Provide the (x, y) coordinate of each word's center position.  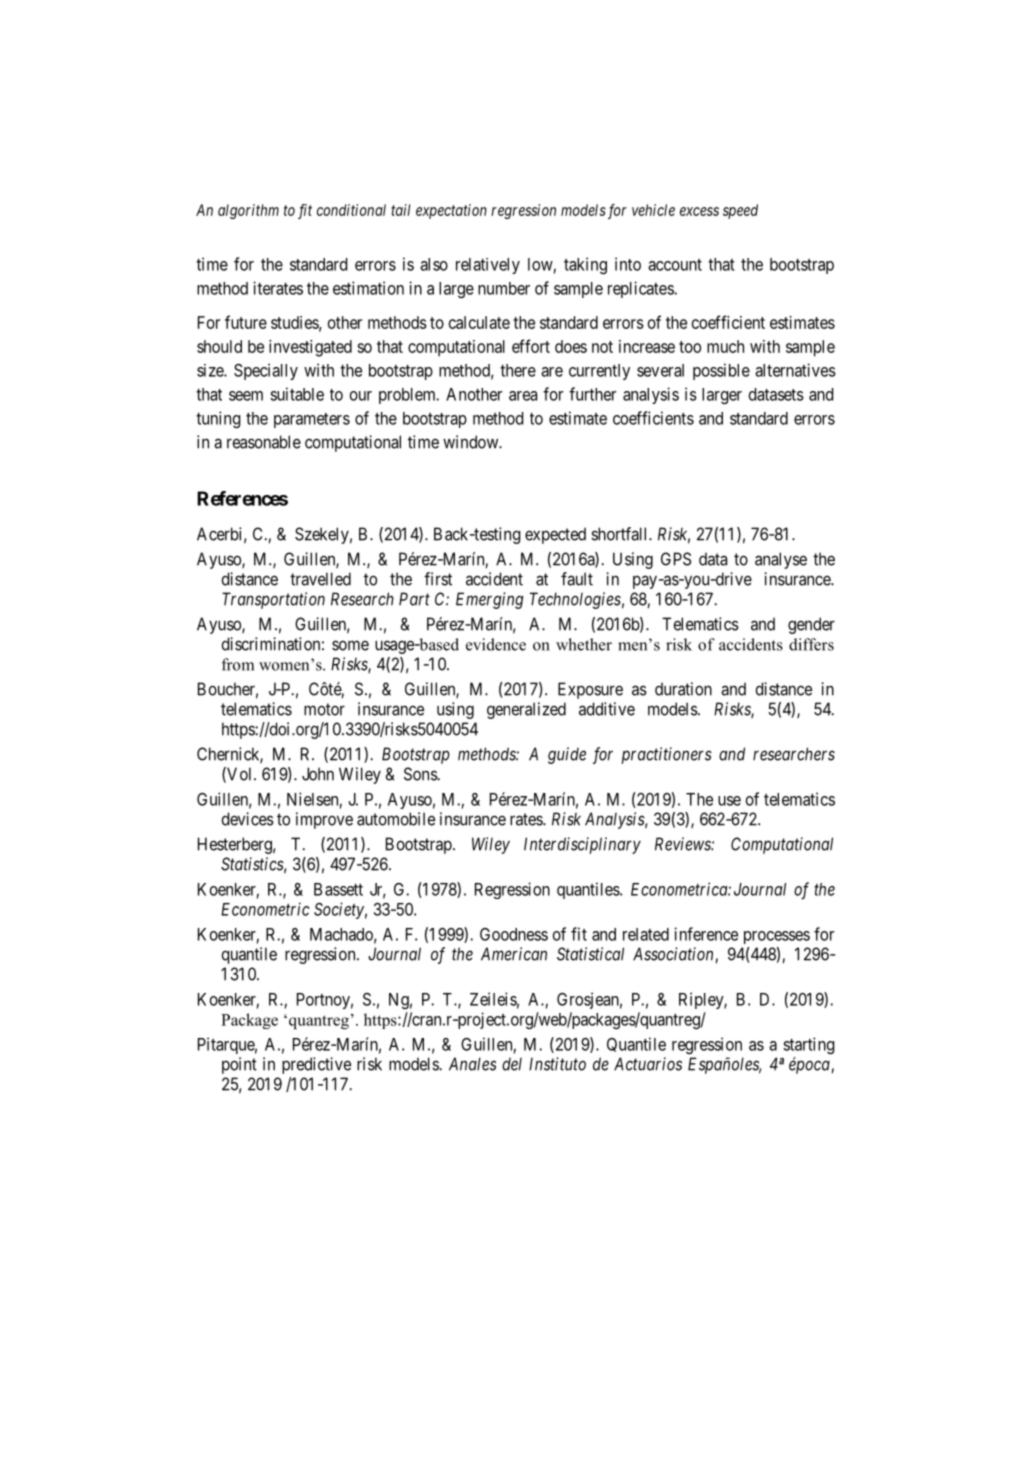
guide (567, 755)
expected (555, 535)
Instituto (557, 1064)
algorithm (248, 211)
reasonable (264, 442)
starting (809, 1045)
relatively (488, 266)
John (318, 774)
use (729, 801)
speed (740, 211)
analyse (781, 560)
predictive (316, 1065)
